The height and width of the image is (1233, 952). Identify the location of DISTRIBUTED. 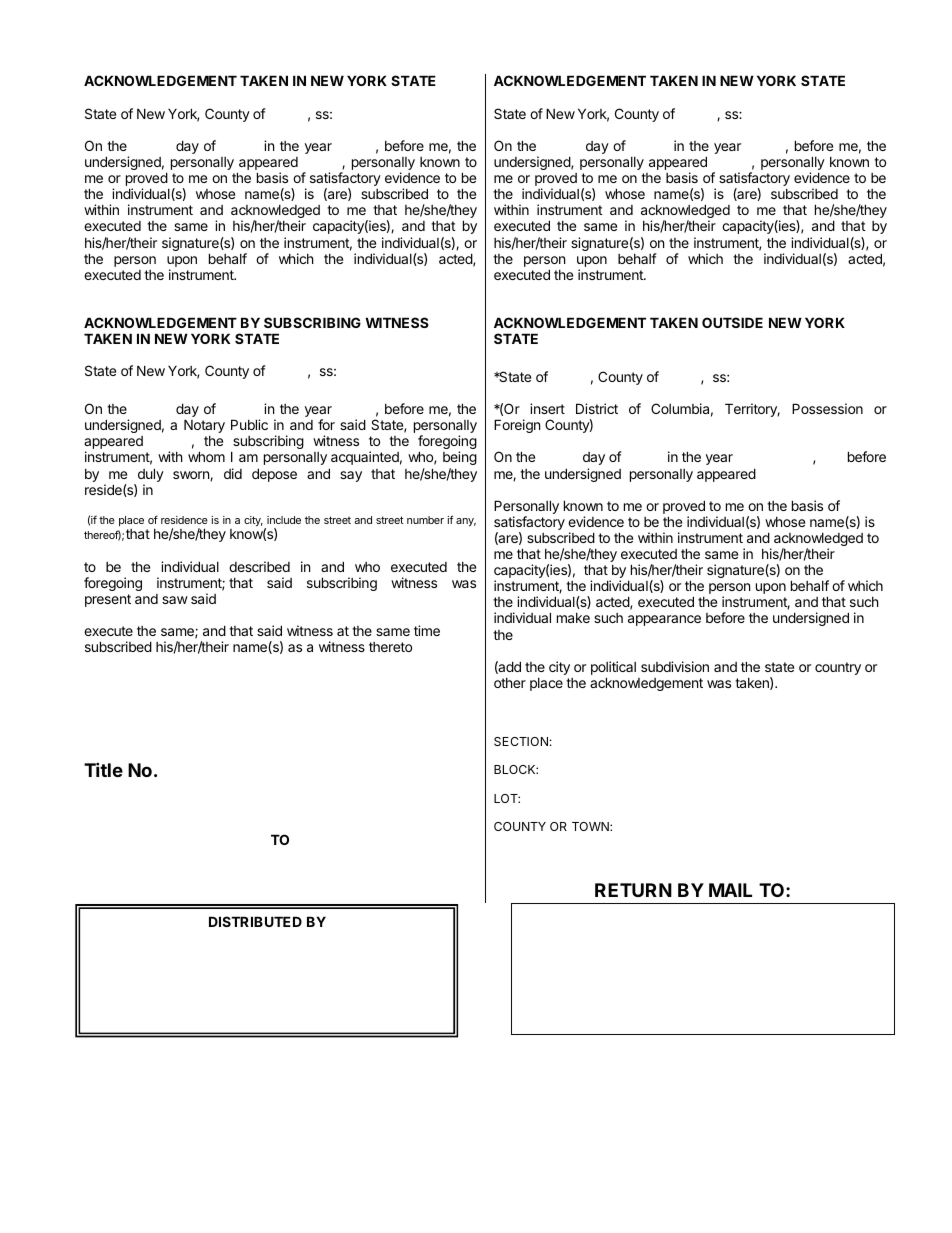
(255, 921).
